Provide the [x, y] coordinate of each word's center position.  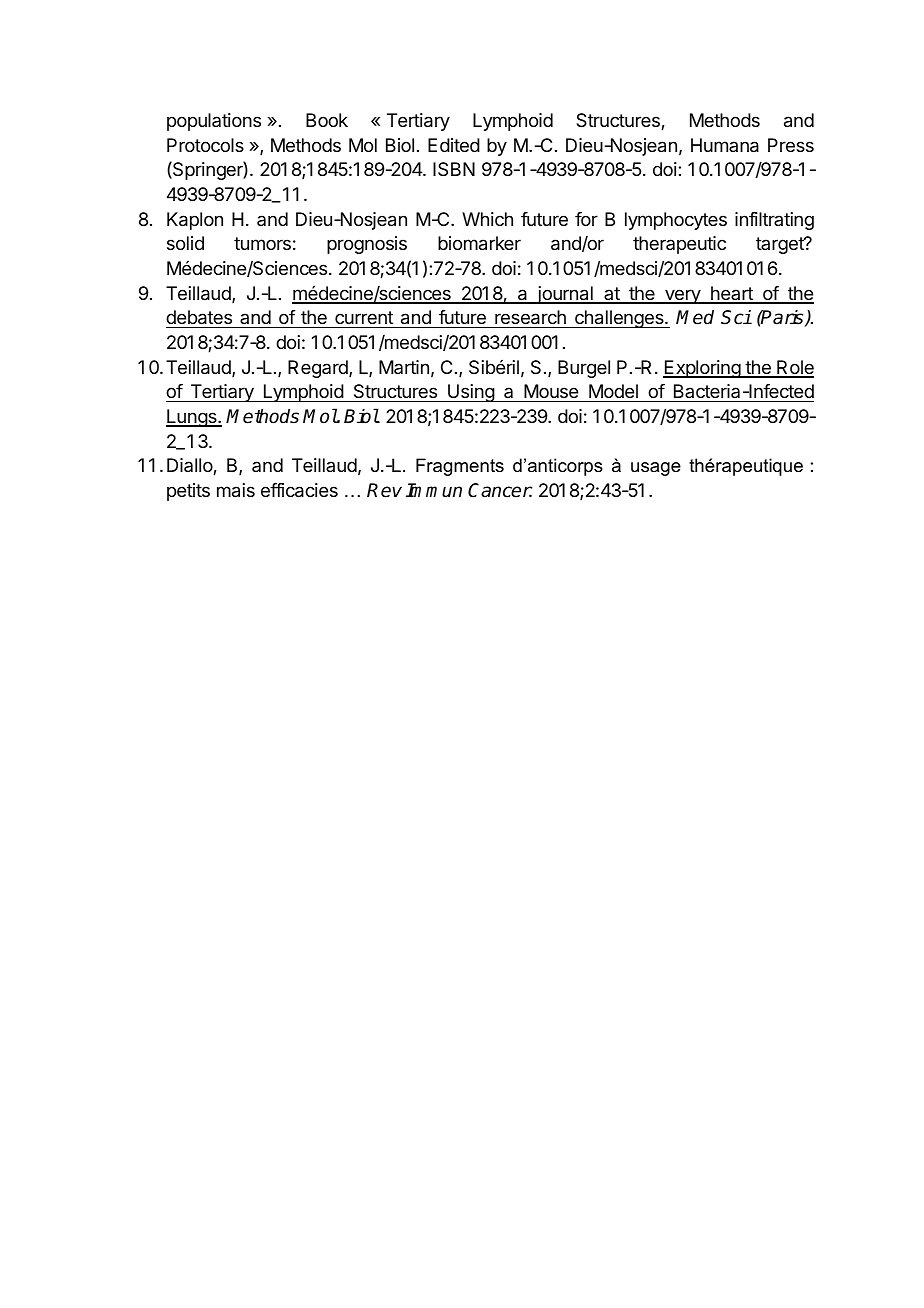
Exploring [702, 369]
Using [471, 393]
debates [199, 317]
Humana [725, 145]
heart [732, 294]
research [530, 317]
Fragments [460, 467]
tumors [262, 243]
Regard [319, 369]
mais [236, 490]
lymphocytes [676, 221]
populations [214, 122]
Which [487, 219]
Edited [454, 145]
